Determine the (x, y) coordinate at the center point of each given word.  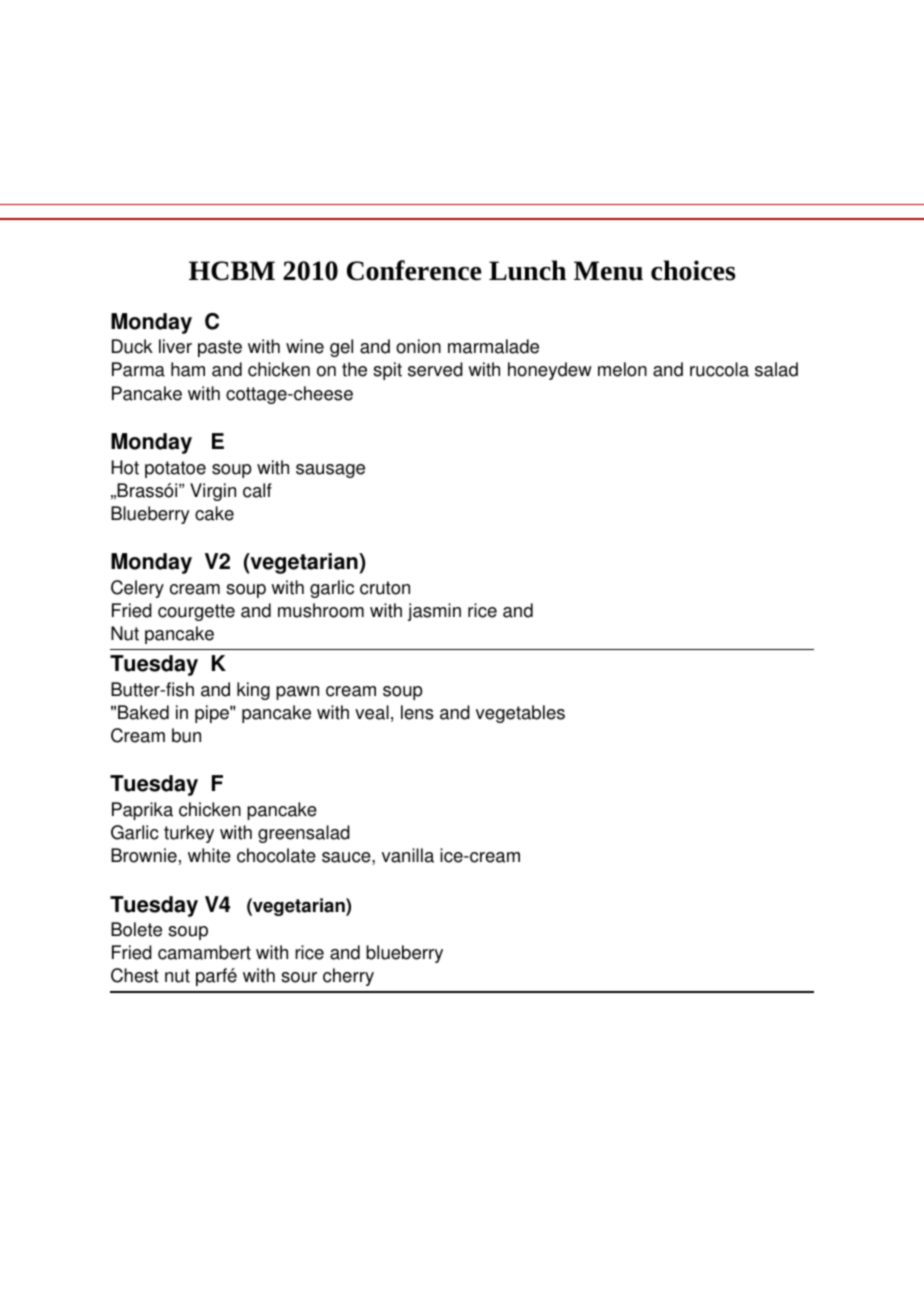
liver (175, 346)
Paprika (142, 811)
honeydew (550, 371)
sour (299, 977)
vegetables (520, 714)
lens (417, 712)
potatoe (175, 469)
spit (387, 371)
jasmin (434, 612)
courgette (196, 612)
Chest (135, 975)
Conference (414, 270)
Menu (608, 271)
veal (372, 712)
